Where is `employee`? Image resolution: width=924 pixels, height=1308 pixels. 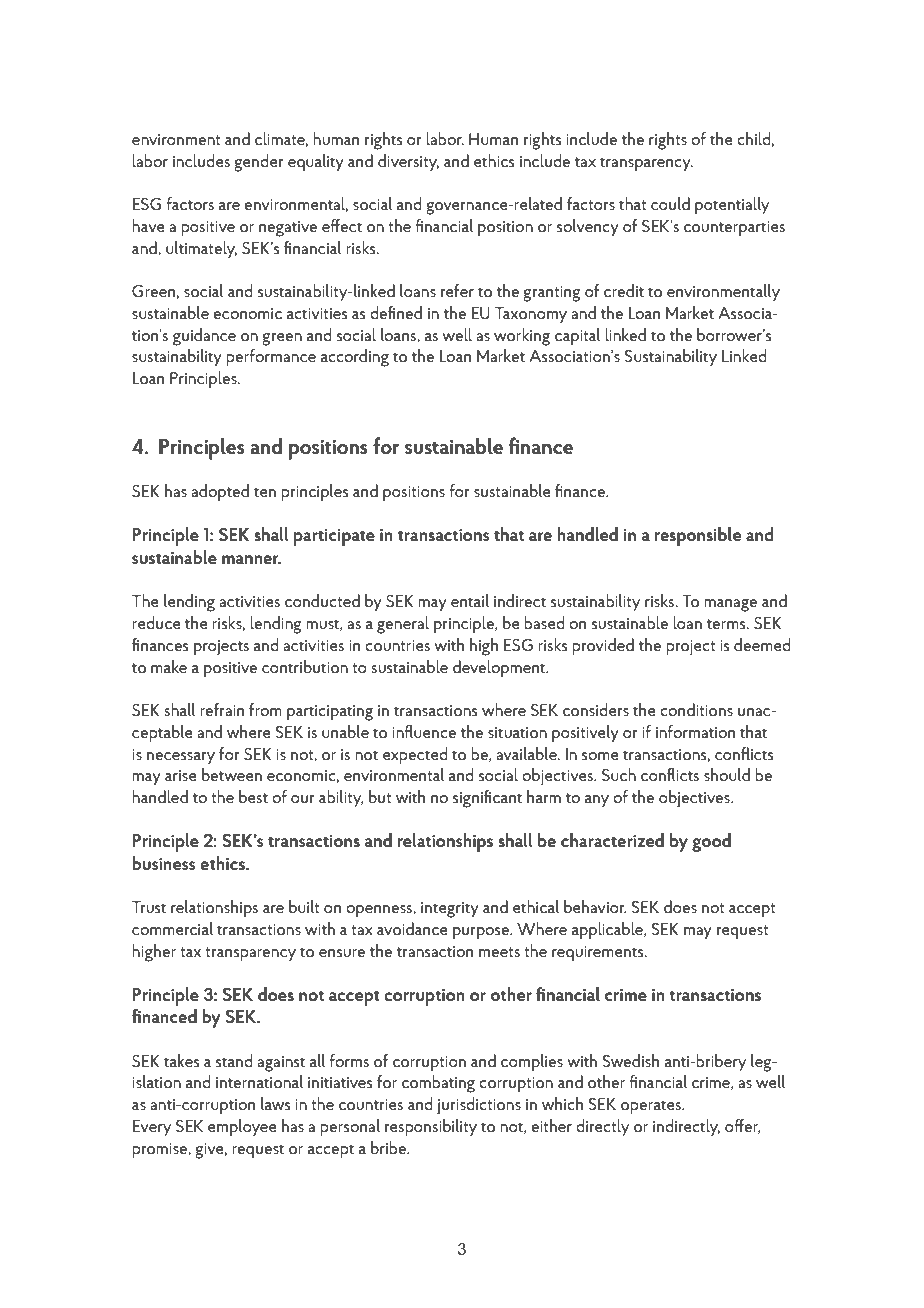
employee is located at coordinates (242, 1128).
